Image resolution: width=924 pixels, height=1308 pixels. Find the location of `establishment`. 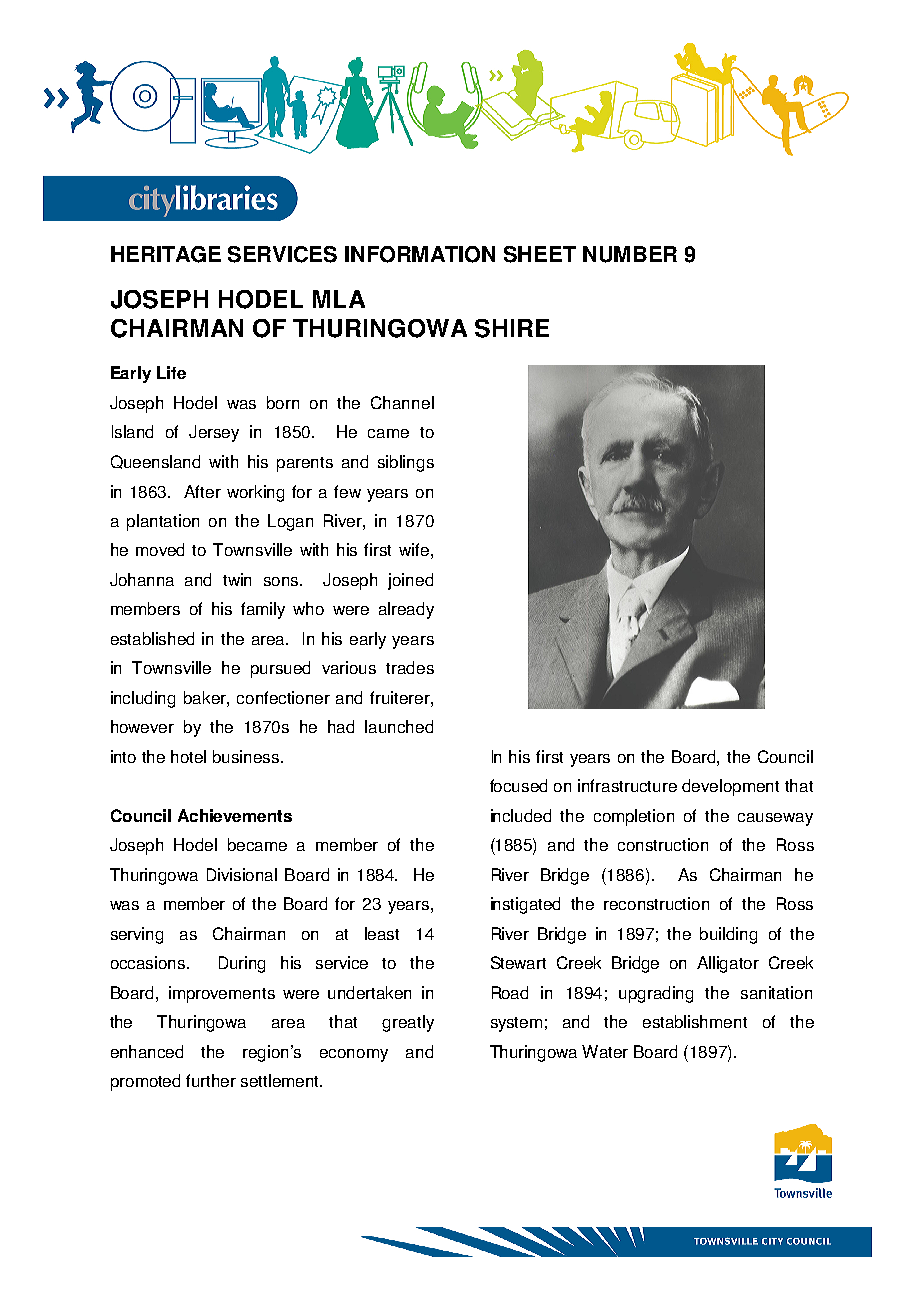

establishment is located at coordinates (695, 1021).
